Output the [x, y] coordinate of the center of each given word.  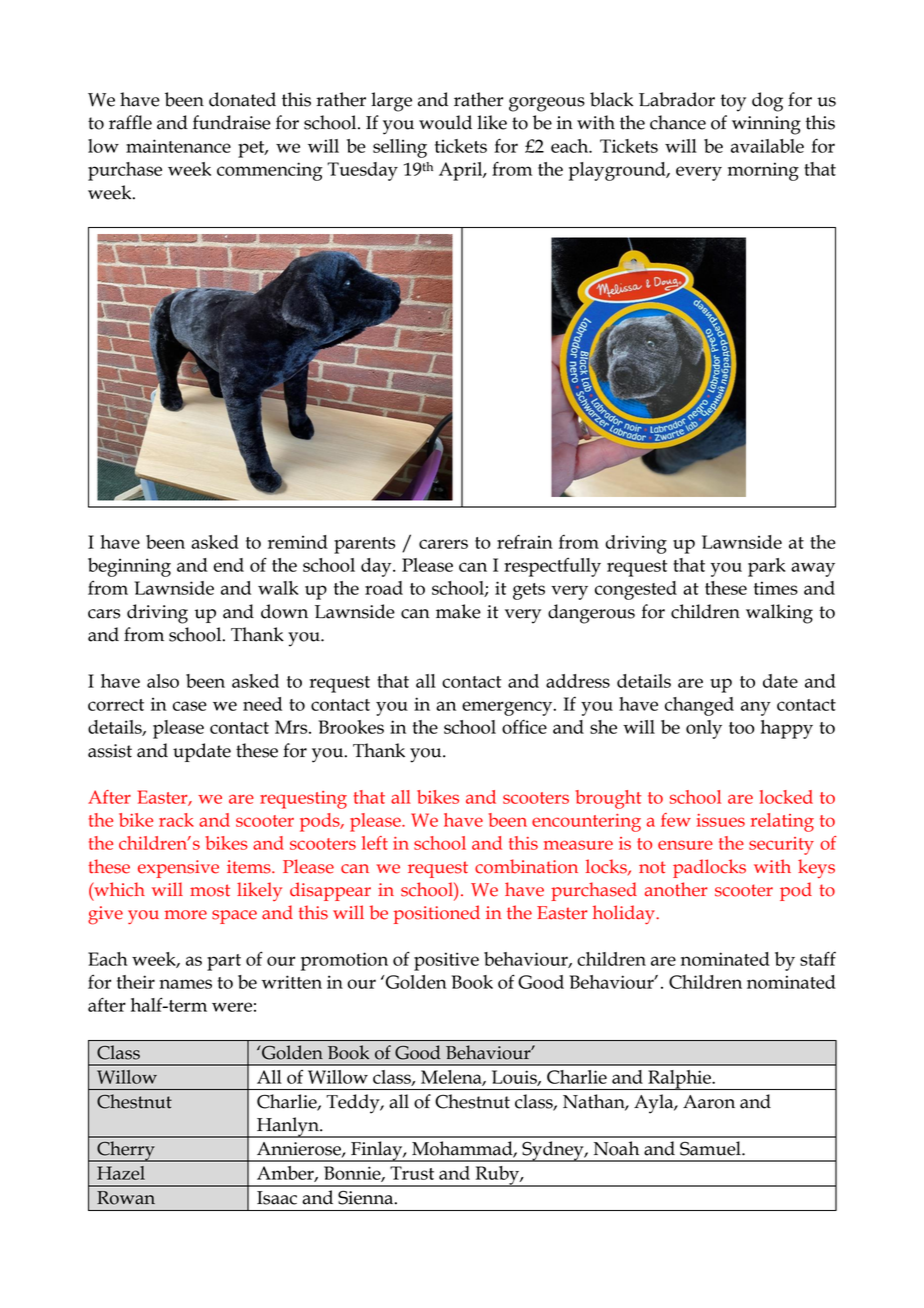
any [756, 708]
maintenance [178, 146]
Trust [412, 1173]
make [458, 611]
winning [766, 125]
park [767, 567]
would [445, 122]
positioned [437, 914]
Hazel [121, 1173]
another [676, 889]
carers [443, 544]
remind [298, 542]
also [163, 681]
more [186, 915]
